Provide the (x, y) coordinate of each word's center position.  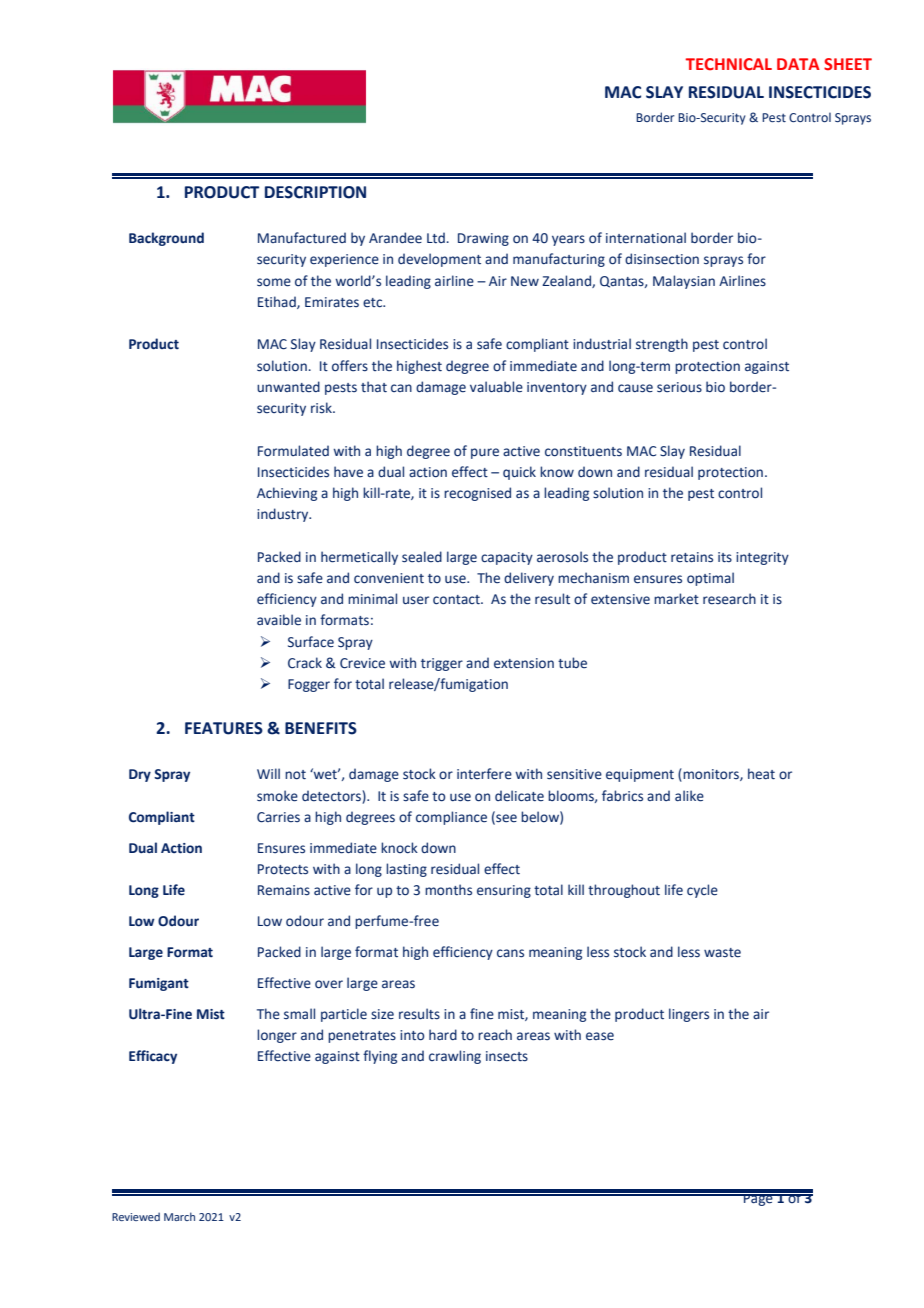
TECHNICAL (728, 64)
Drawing (483, 239)
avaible (279, 620)
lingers (689, 1015)
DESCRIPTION (315, 192)
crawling (455, 1057)
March (179, 1216)
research (729, 599)
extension (524, 663)
